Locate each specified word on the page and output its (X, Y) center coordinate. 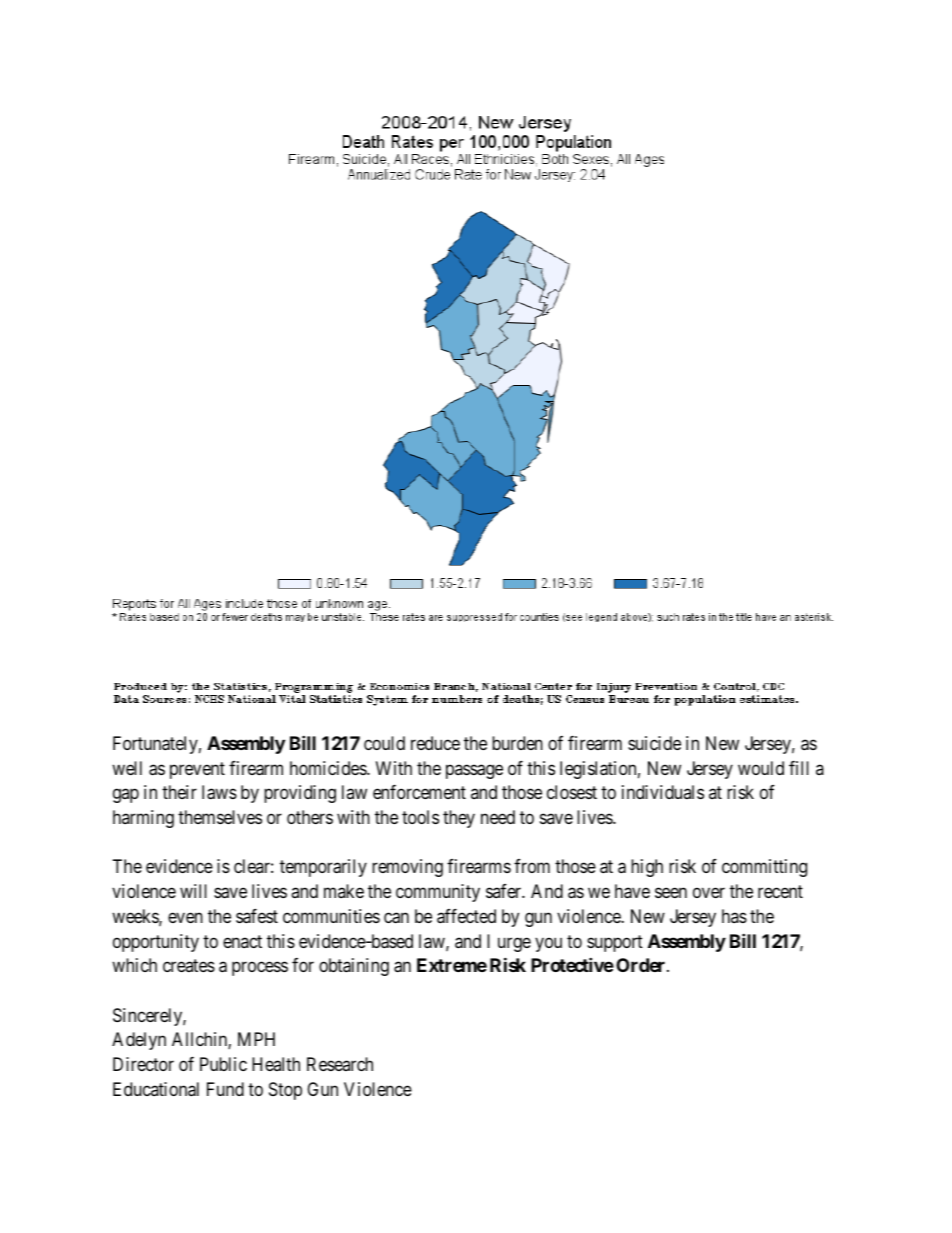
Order (642, 965)
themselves (220, 817)
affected (466, 916)
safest (257, 916)
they (459, 819)
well (127, 768)
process (260, 969)
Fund (225, 1089)
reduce (435, 743)
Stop (285, 1091)
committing (764, 868)
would (761, 768)
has (734, 916)
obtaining (354, 967)
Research (340, 1064)
